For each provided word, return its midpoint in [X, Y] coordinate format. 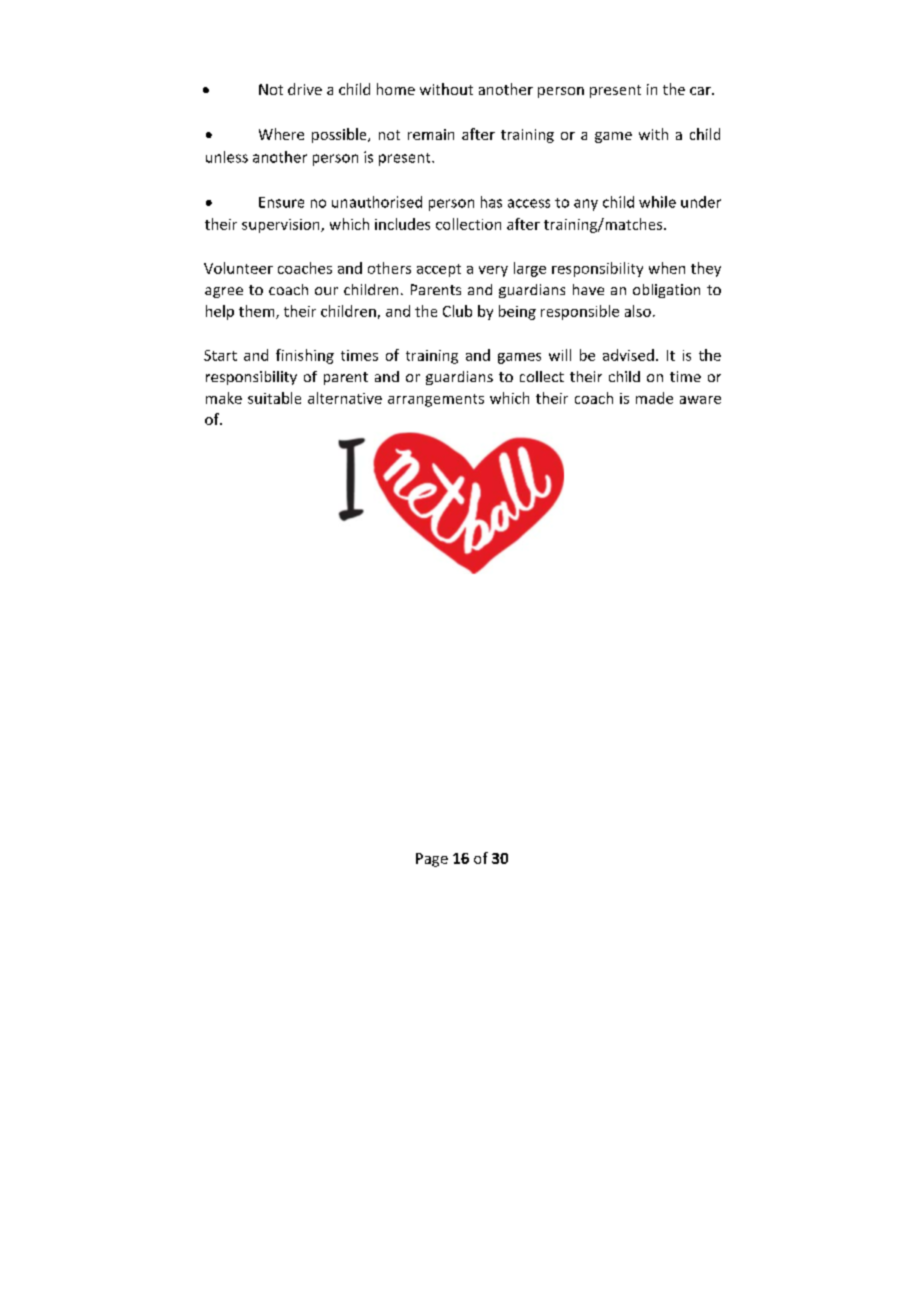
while [657, 202]
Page [432, 860]
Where [281, 134]
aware [700, 400]
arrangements [436, 400]
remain [431, 134]
